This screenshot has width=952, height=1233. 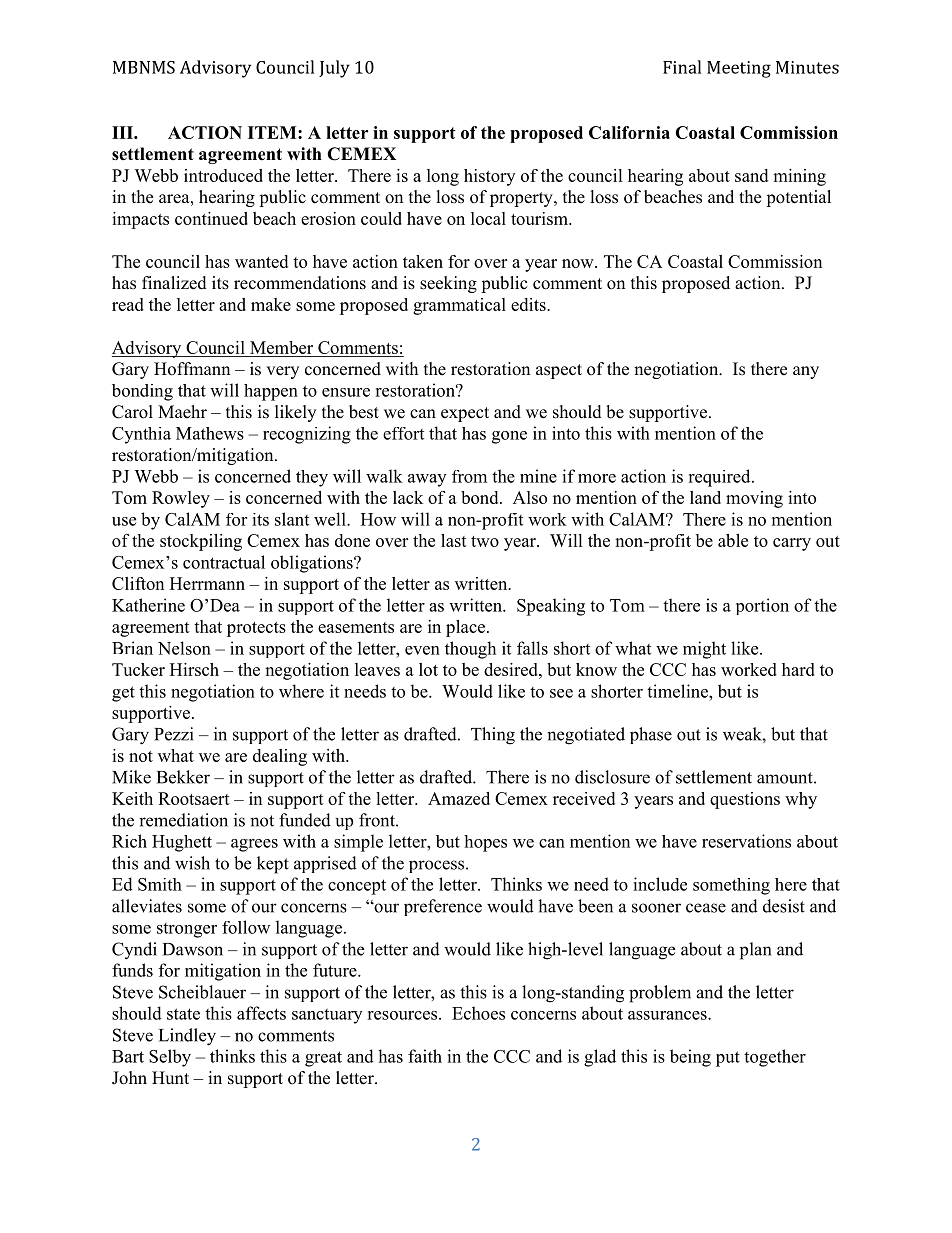 What do you see at coordinates (454, 540) in the screenshot?
I see `last` at bounding box center [454, 540].
